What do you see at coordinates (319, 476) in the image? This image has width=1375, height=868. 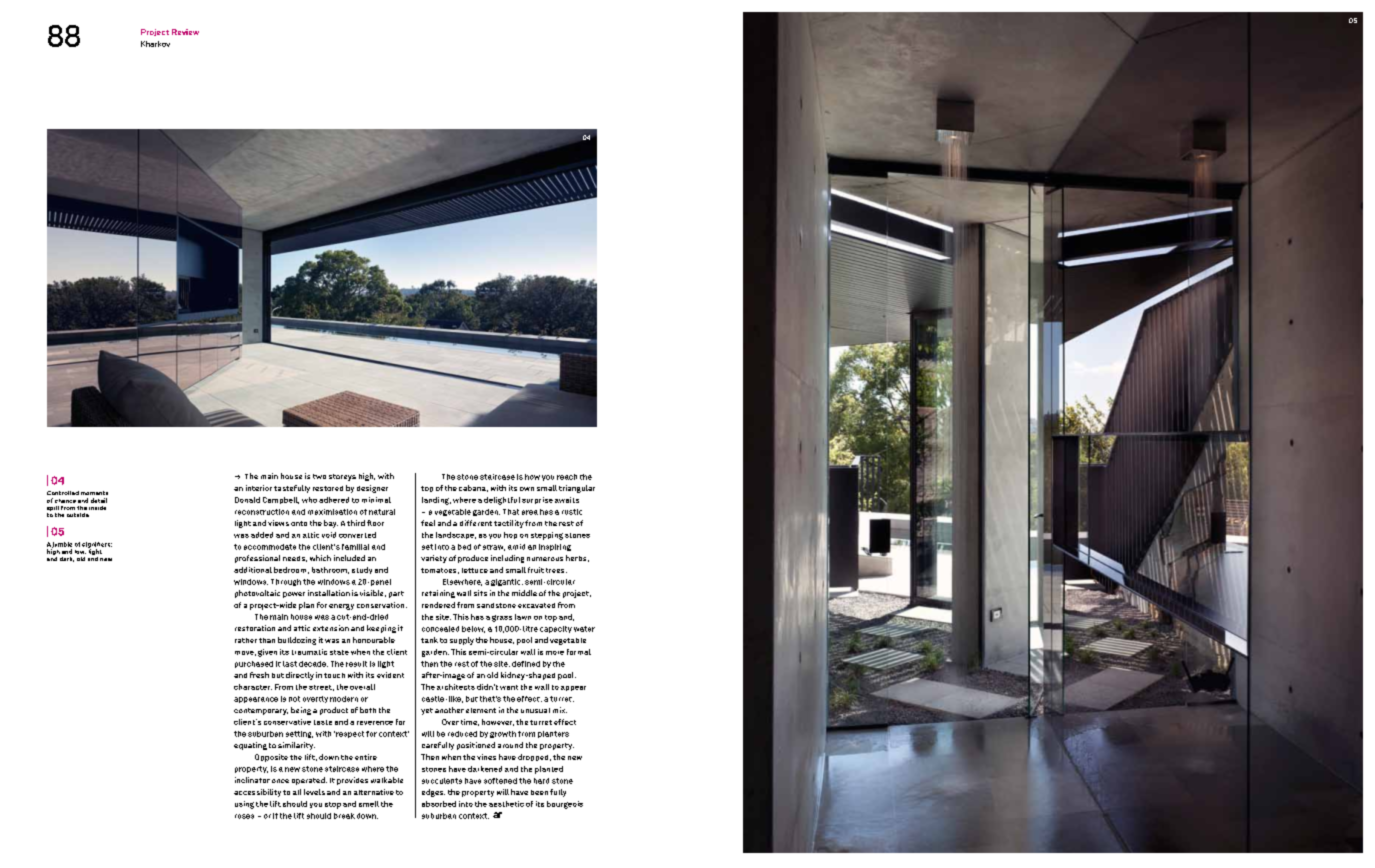 I see `two` at bounding box center [319, 476].
